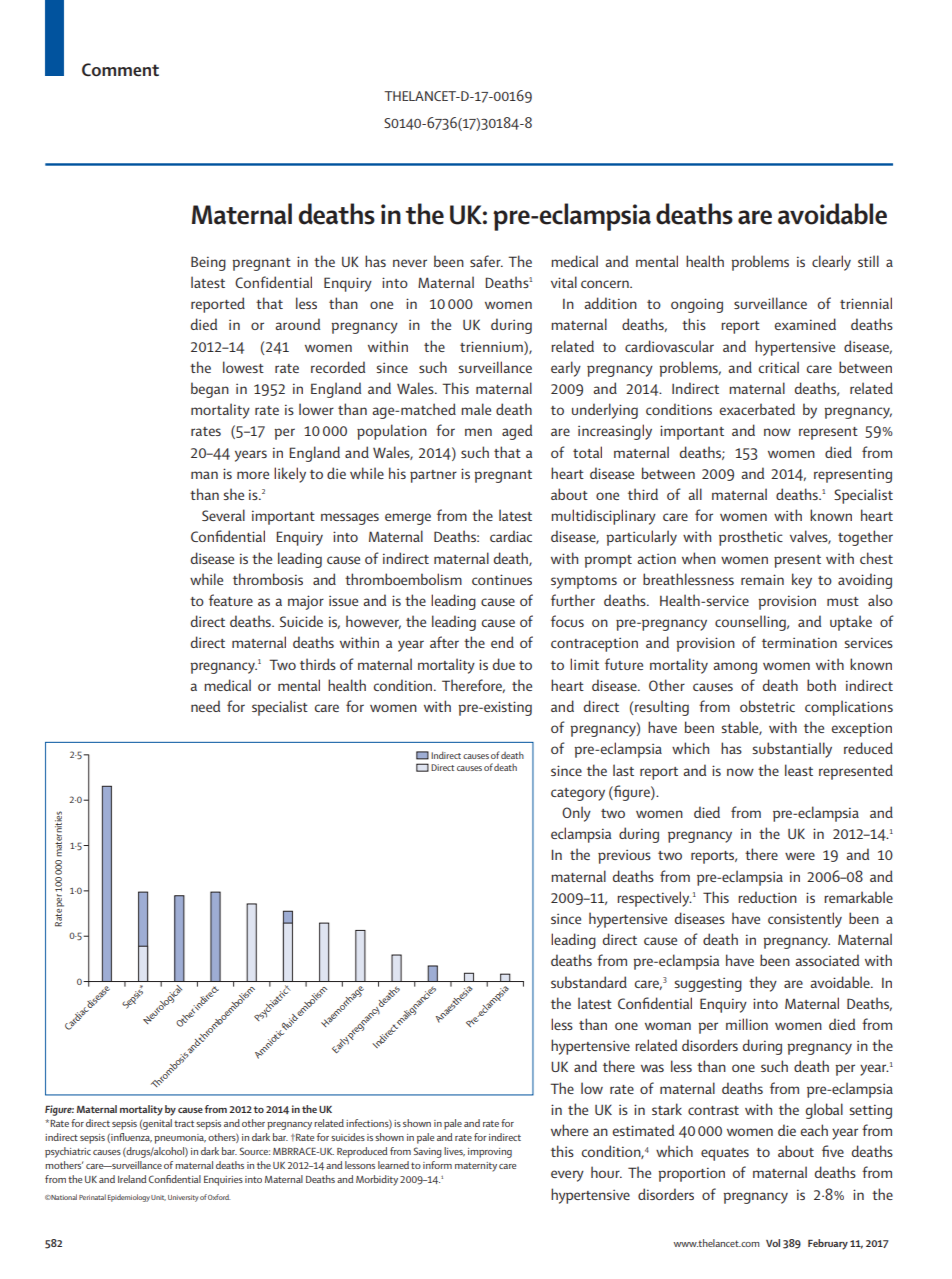 This screenshot has width=952, height=1279. I want to click on Comment, so click(120, 69).
